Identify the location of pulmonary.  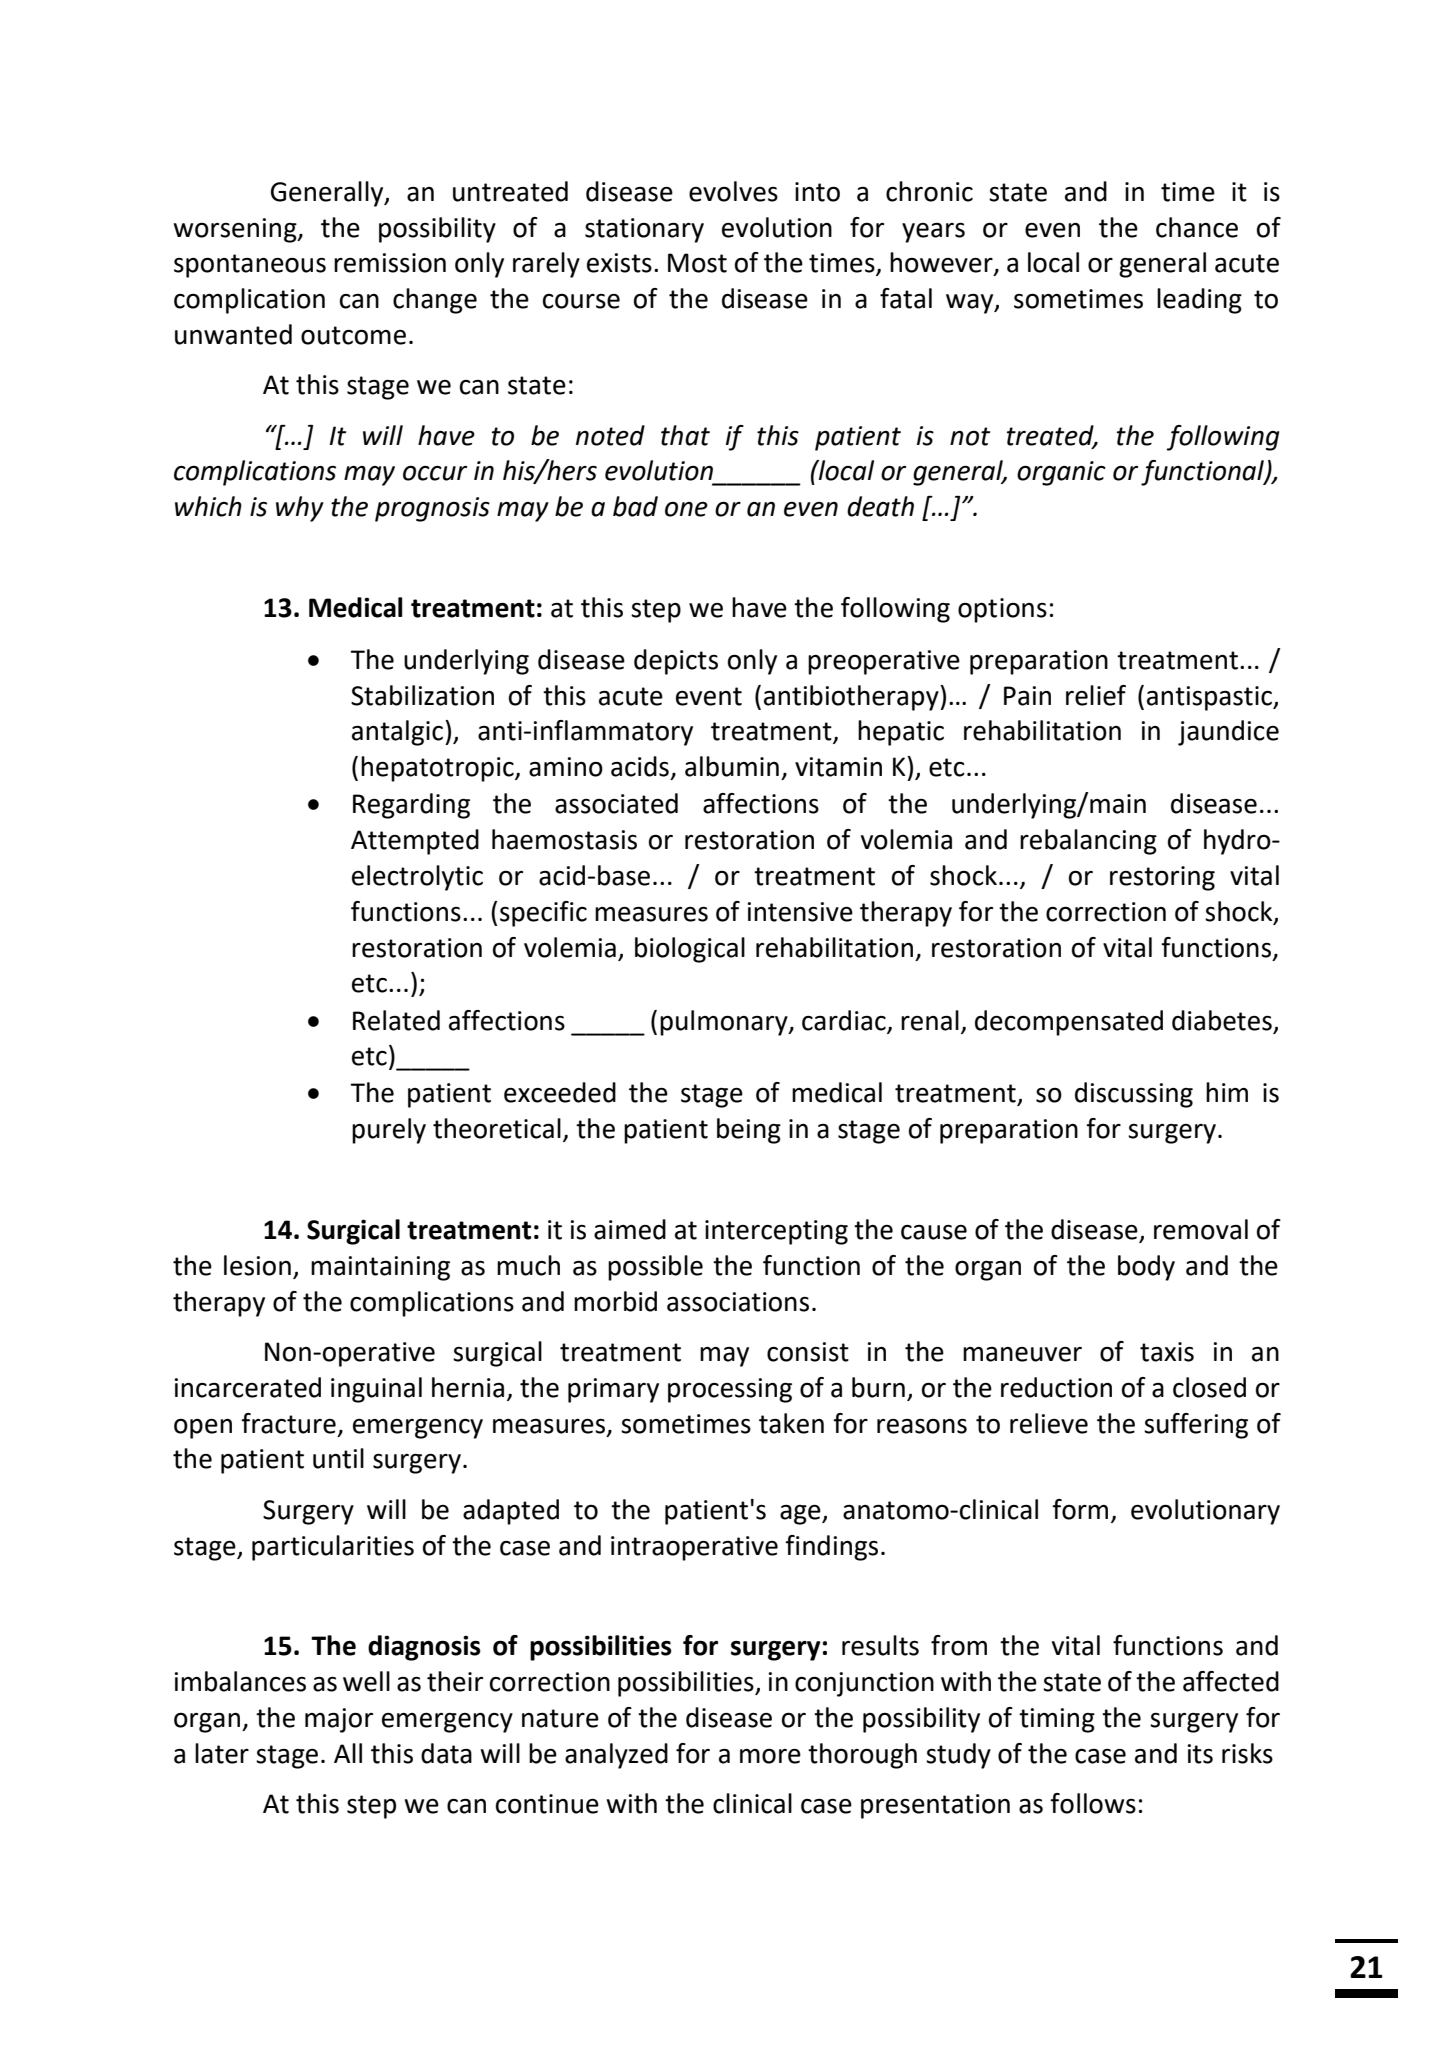
(725, 1023).
